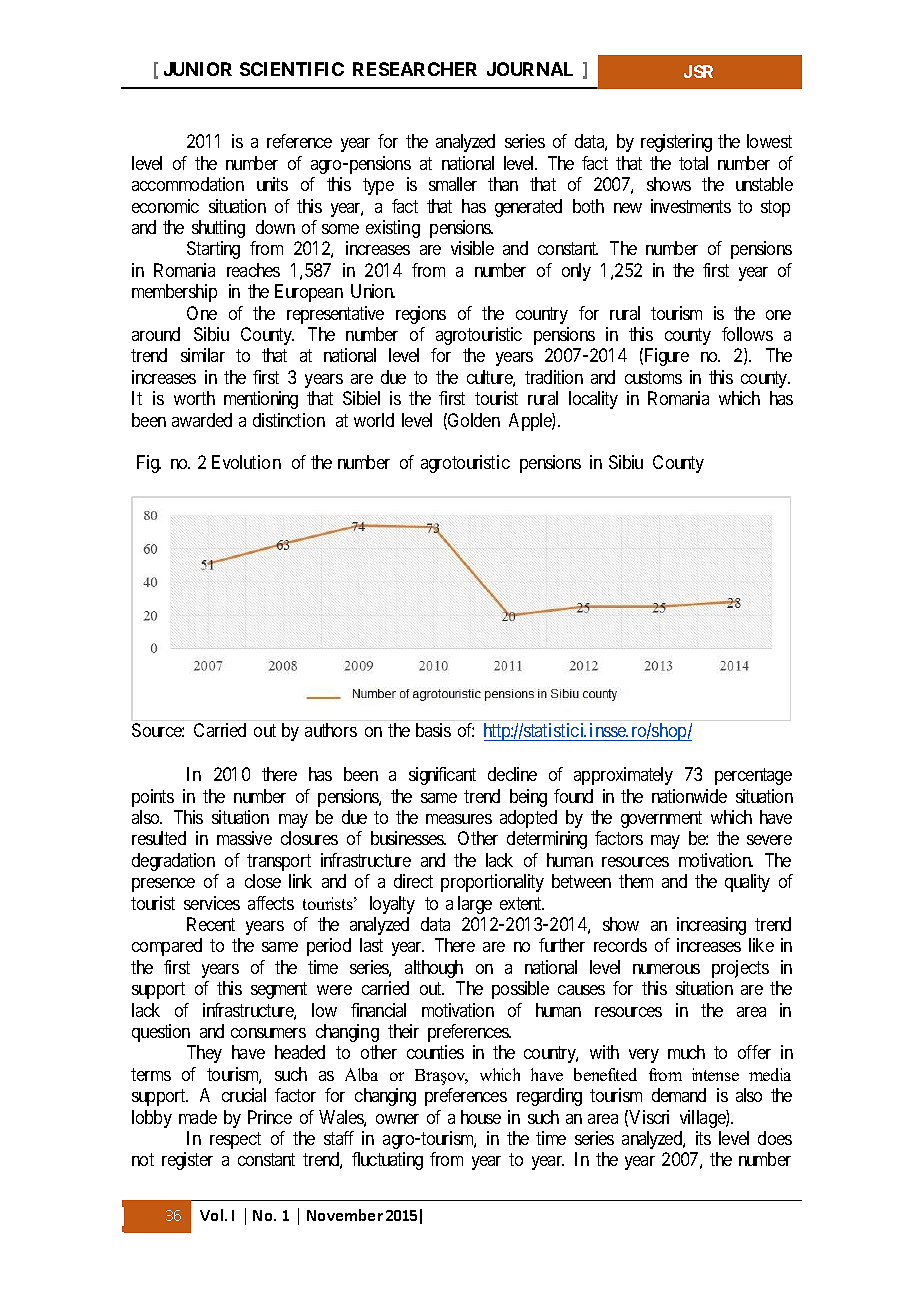  Describe the element at coordinates (235, 1141) in the screenshot. I see `respect` at that location.
